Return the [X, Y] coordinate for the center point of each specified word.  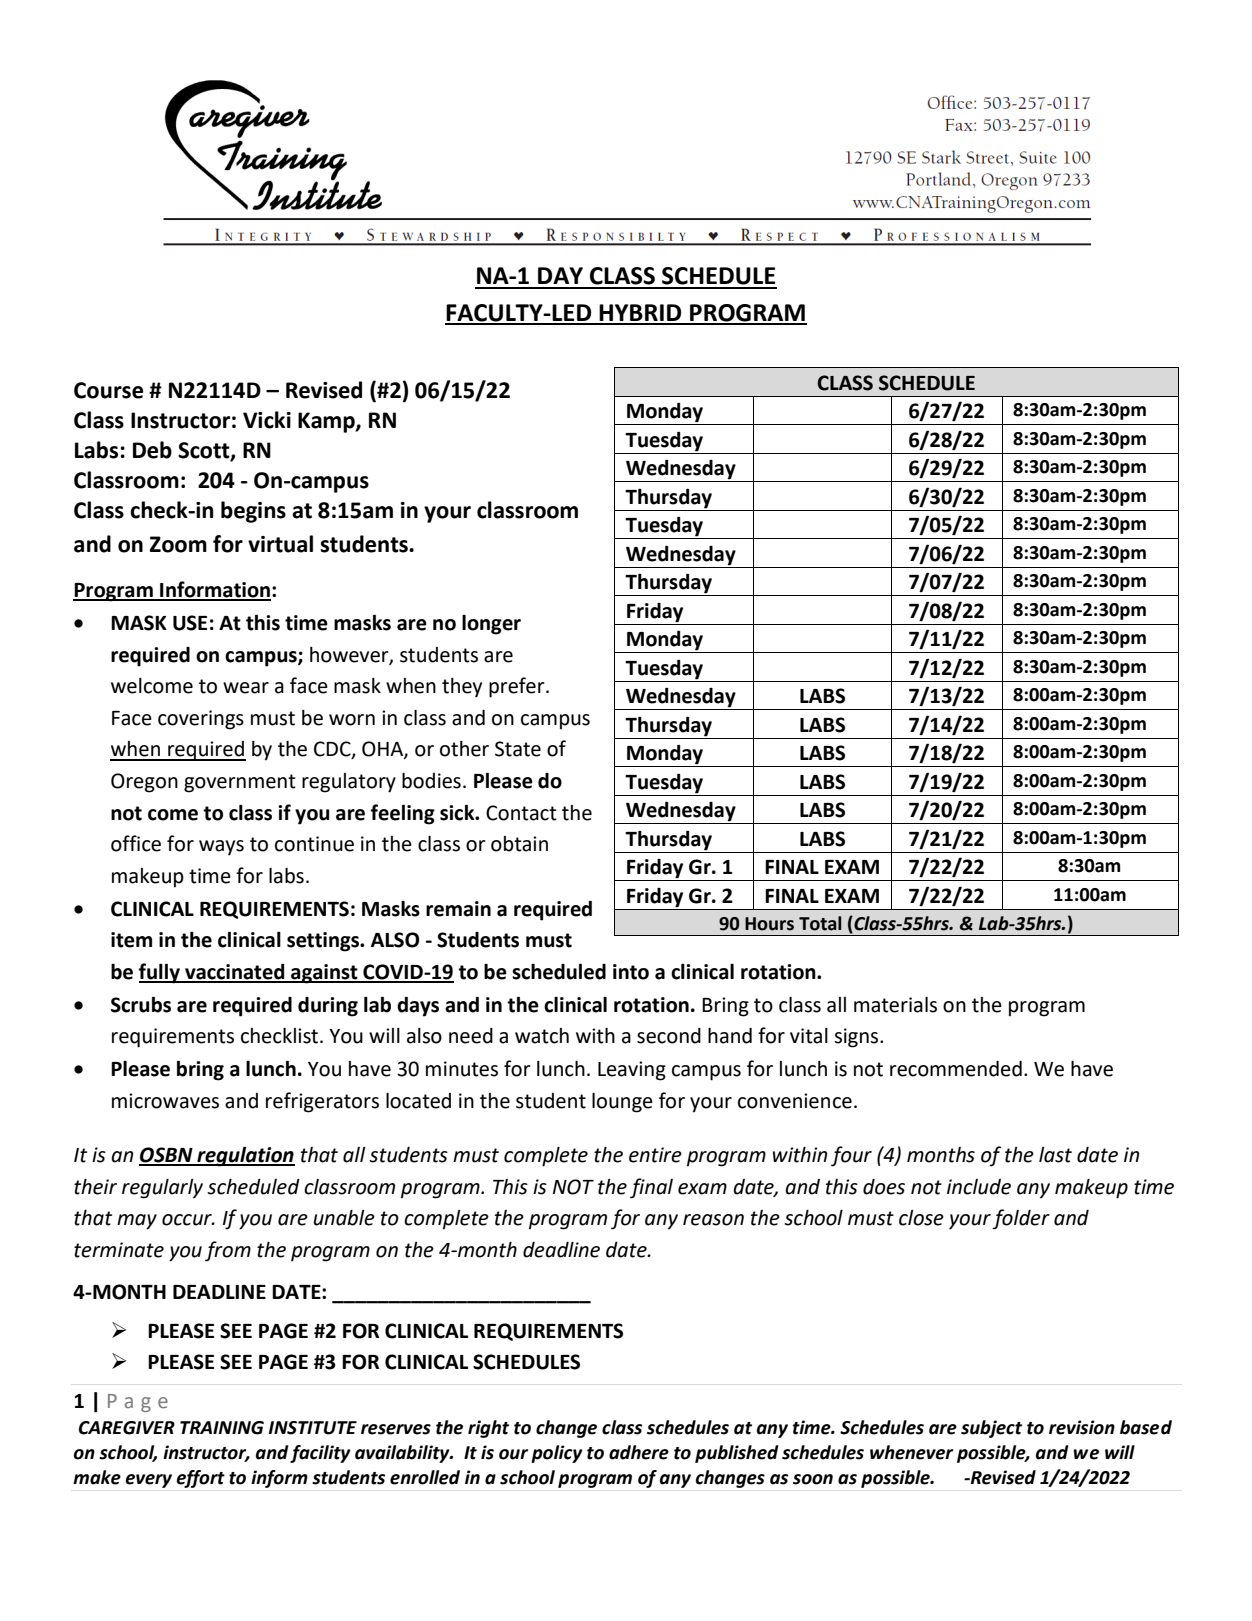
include [979, 1187]
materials [895, 1005]
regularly [162, 1189]
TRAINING [222, 1428]
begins [253, 512]
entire [655, 1155]
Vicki [267, 420]
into [631, 972]
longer [491, 625]
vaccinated [235, 973]
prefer [518, 687]
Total [820, 923]
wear [246, 688]
